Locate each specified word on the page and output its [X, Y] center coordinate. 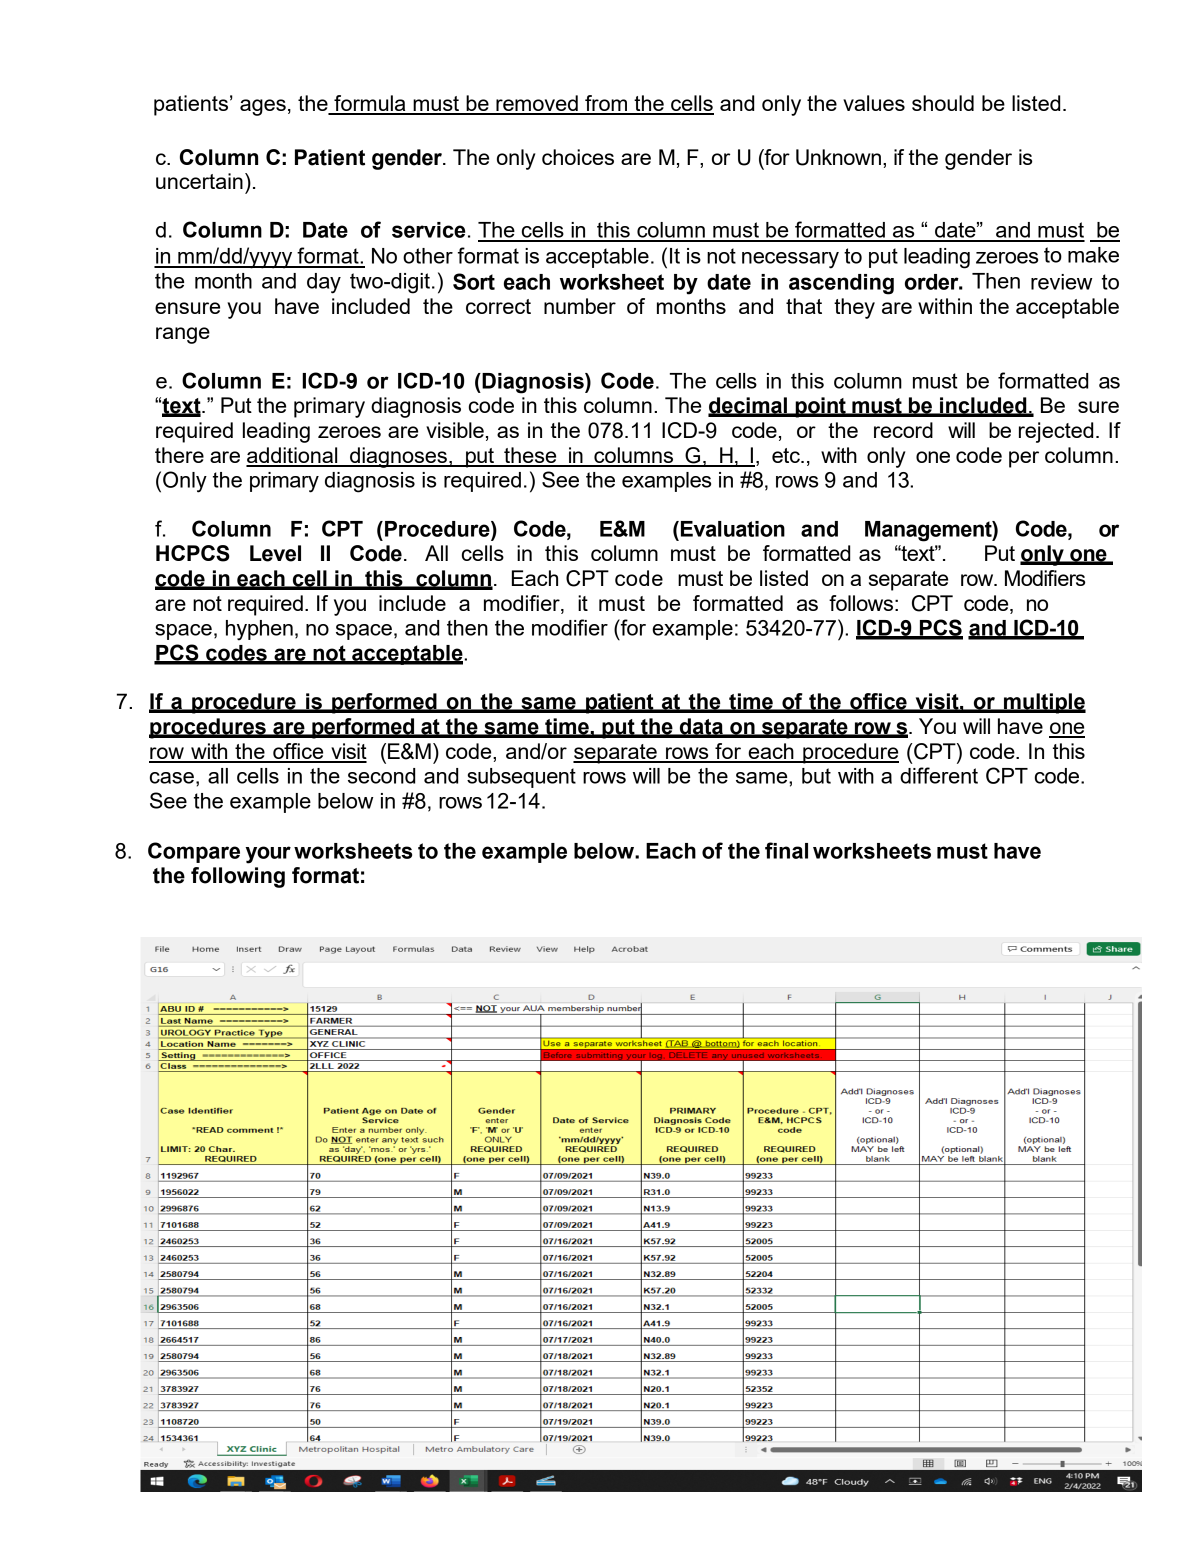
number [580, 306]
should [943, 103]
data [701, 727]
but [816, 776]
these [530, 456]
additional [293, 456]
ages [263, 107]
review [1061, 282]
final [786, 850]
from [606, 104]
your [268, 855]
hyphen [259, 630]
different [939, 775]
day [324, 283]
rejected [1056, 432]
